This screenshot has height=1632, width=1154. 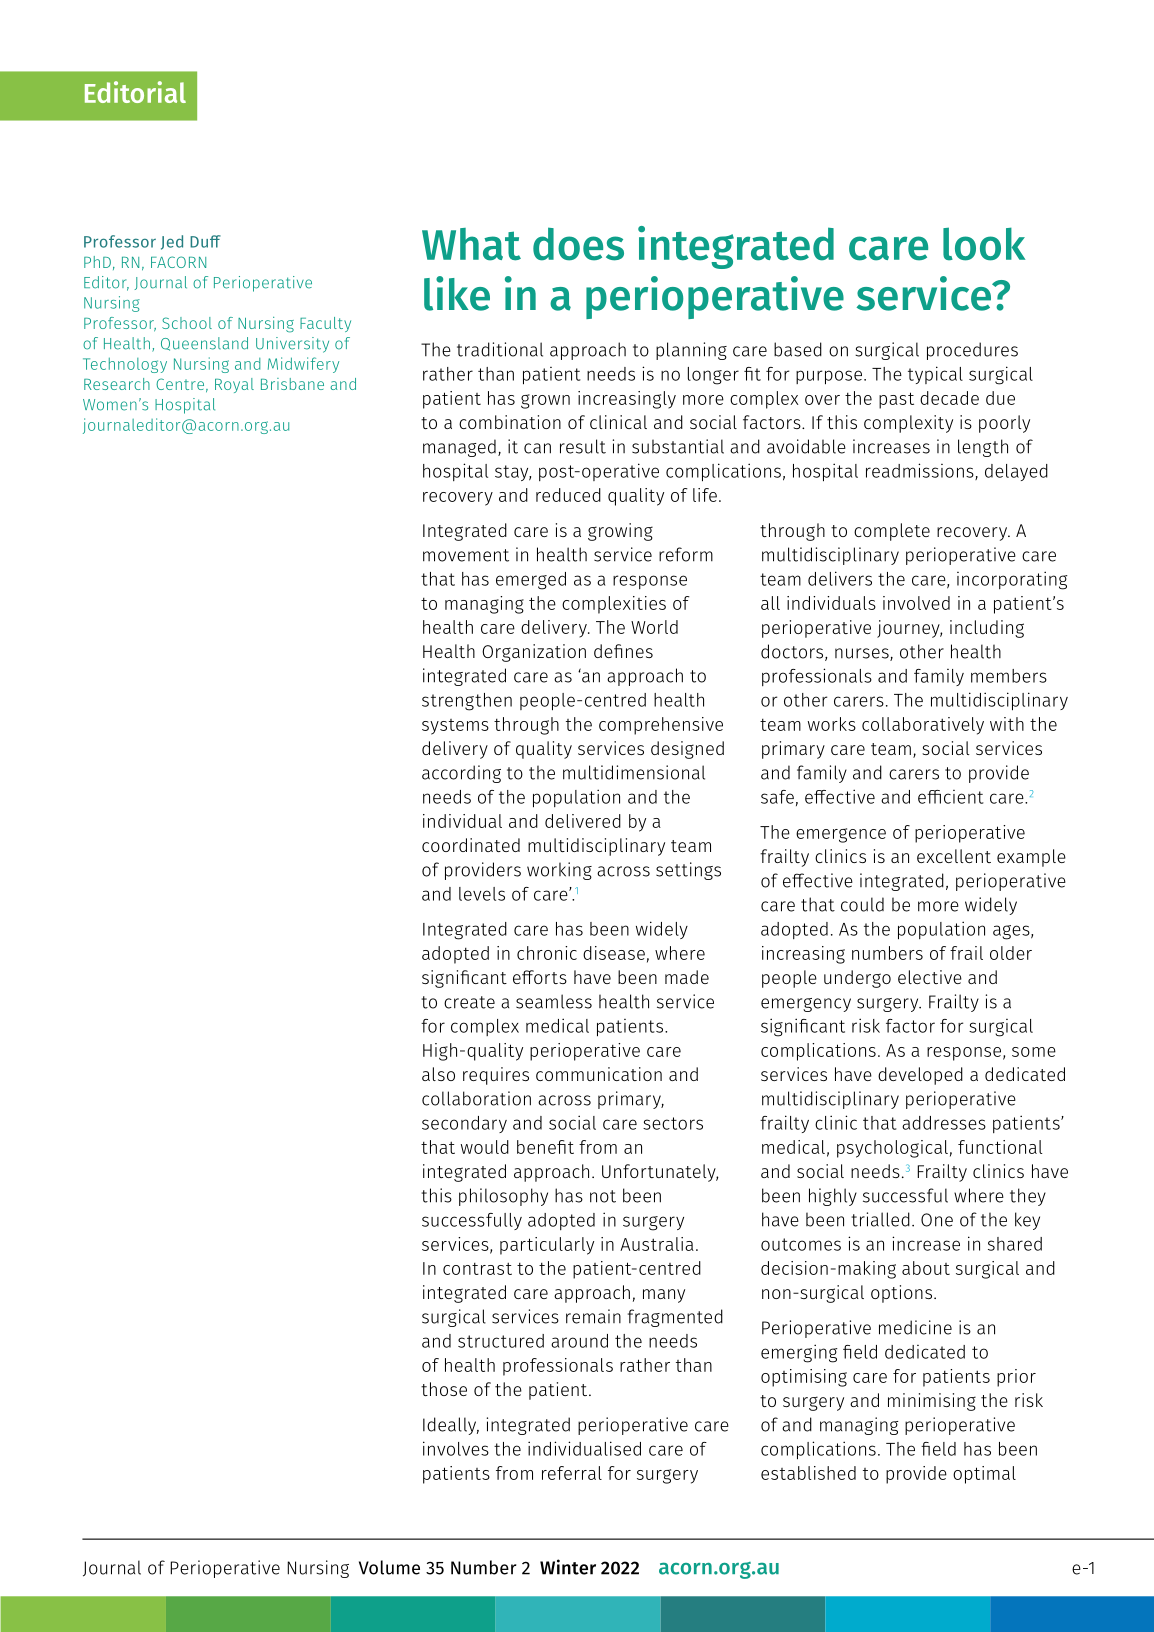 What do you see at coordinates (568, 1567) in the screenshot?
I see `Winter` at bounding box center [568, 1567].
